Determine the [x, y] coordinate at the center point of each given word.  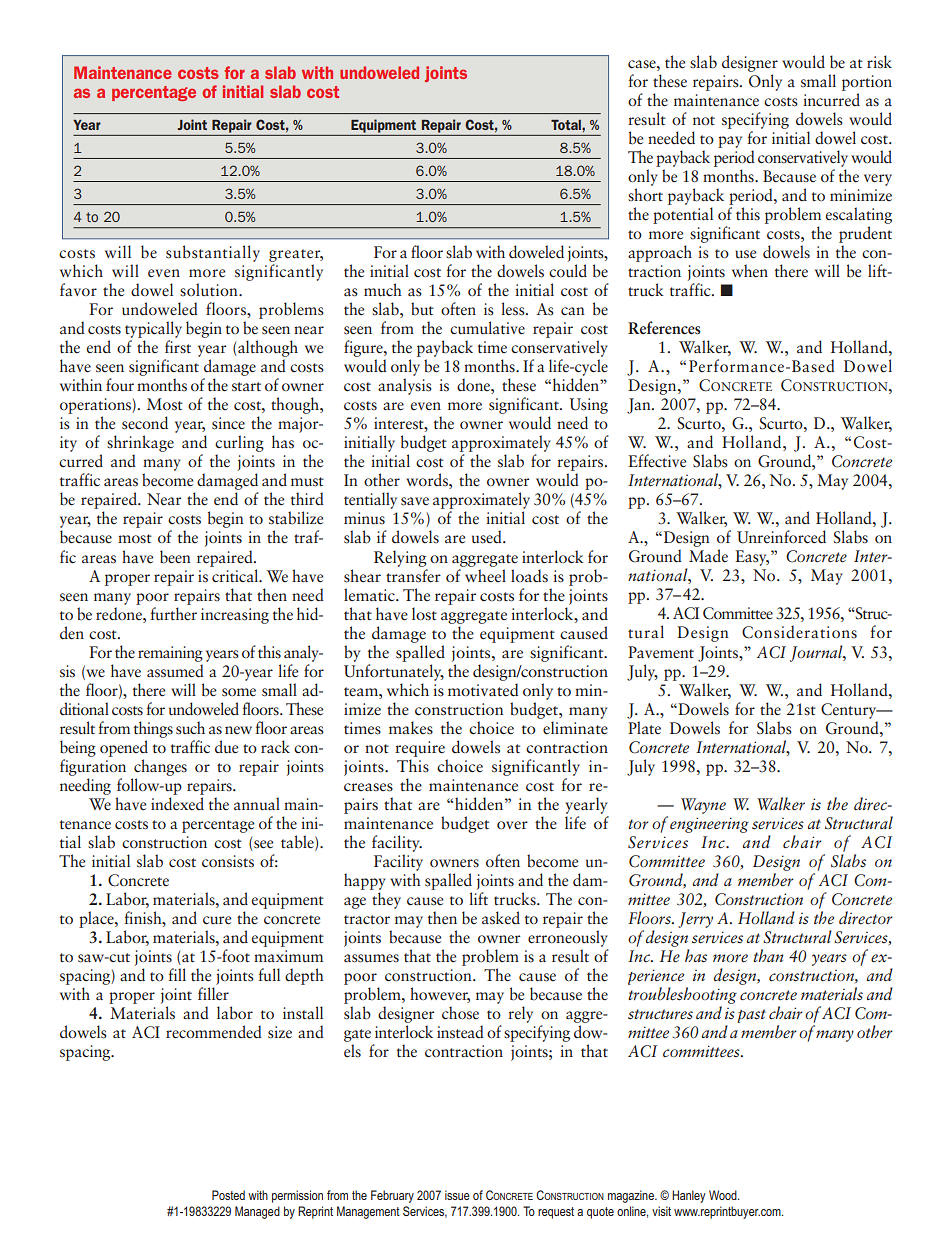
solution [210, 290]
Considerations [799, 632]
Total [567, 125]
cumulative [487, 328]
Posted [228, 1195]
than [768, 955]
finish [144, 918]
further [173, 612]
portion [867, 83]
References [664, 328]
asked [501, 918]
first [178, 347]
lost [424, 613]
